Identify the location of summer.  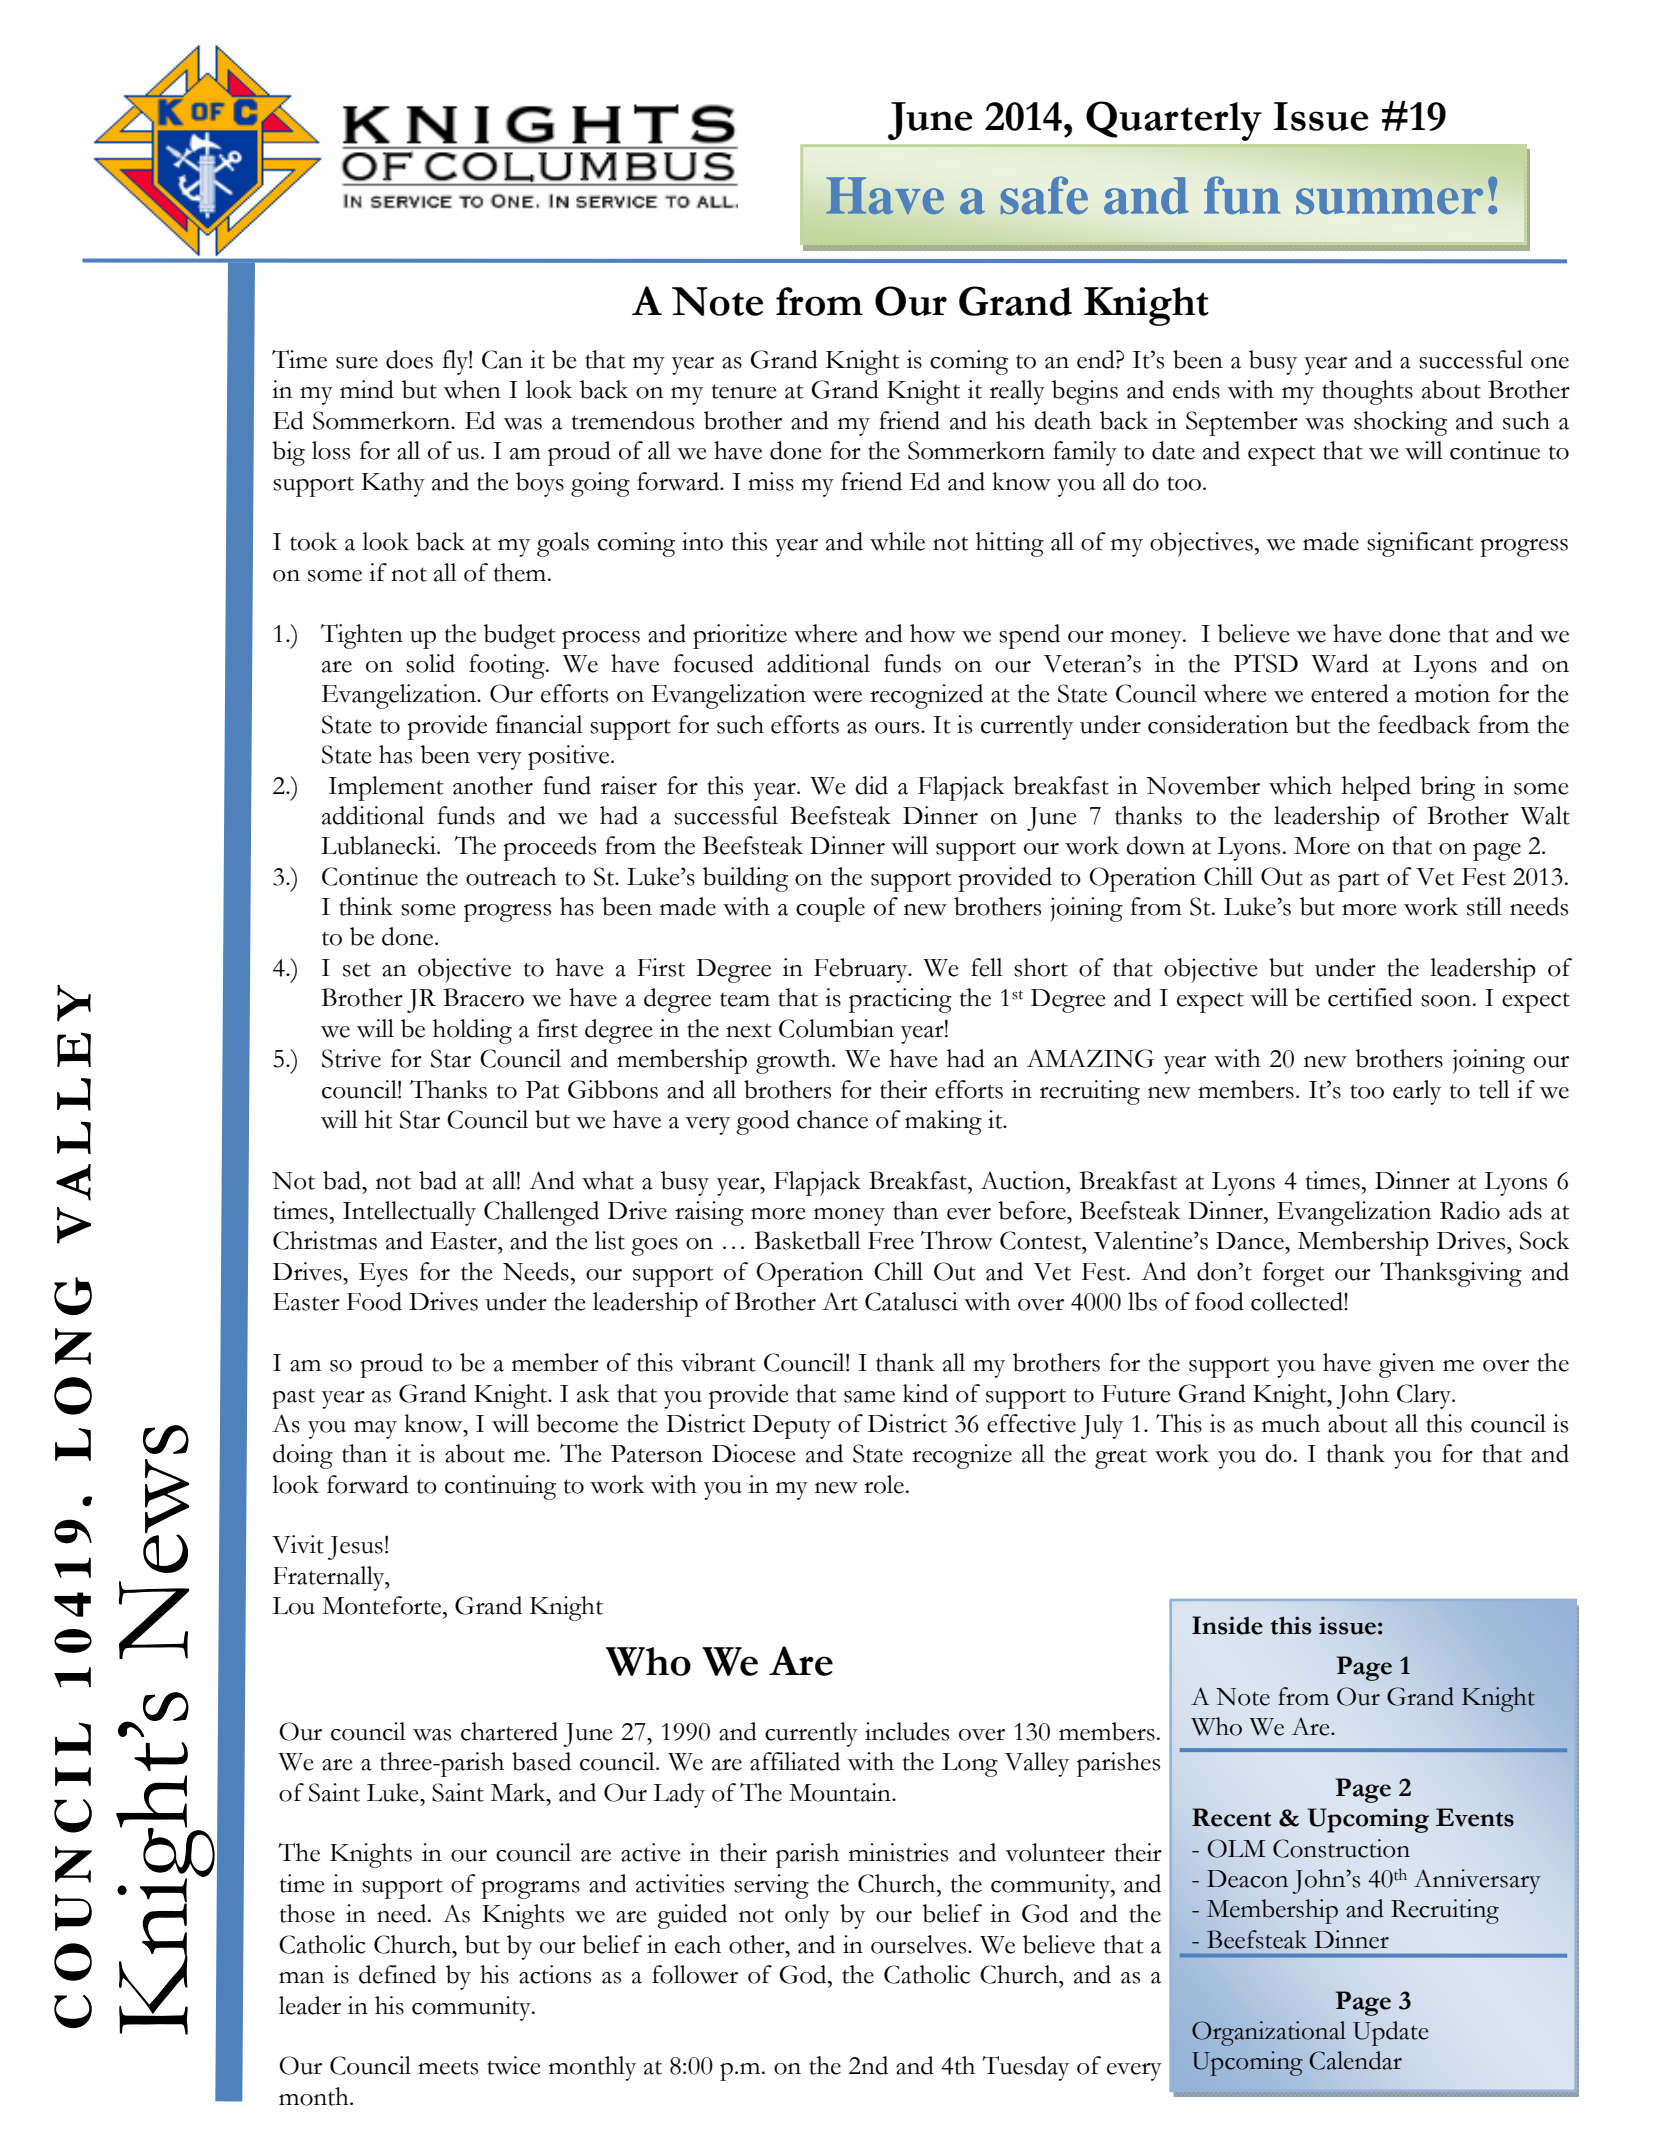
(1389, 201).
